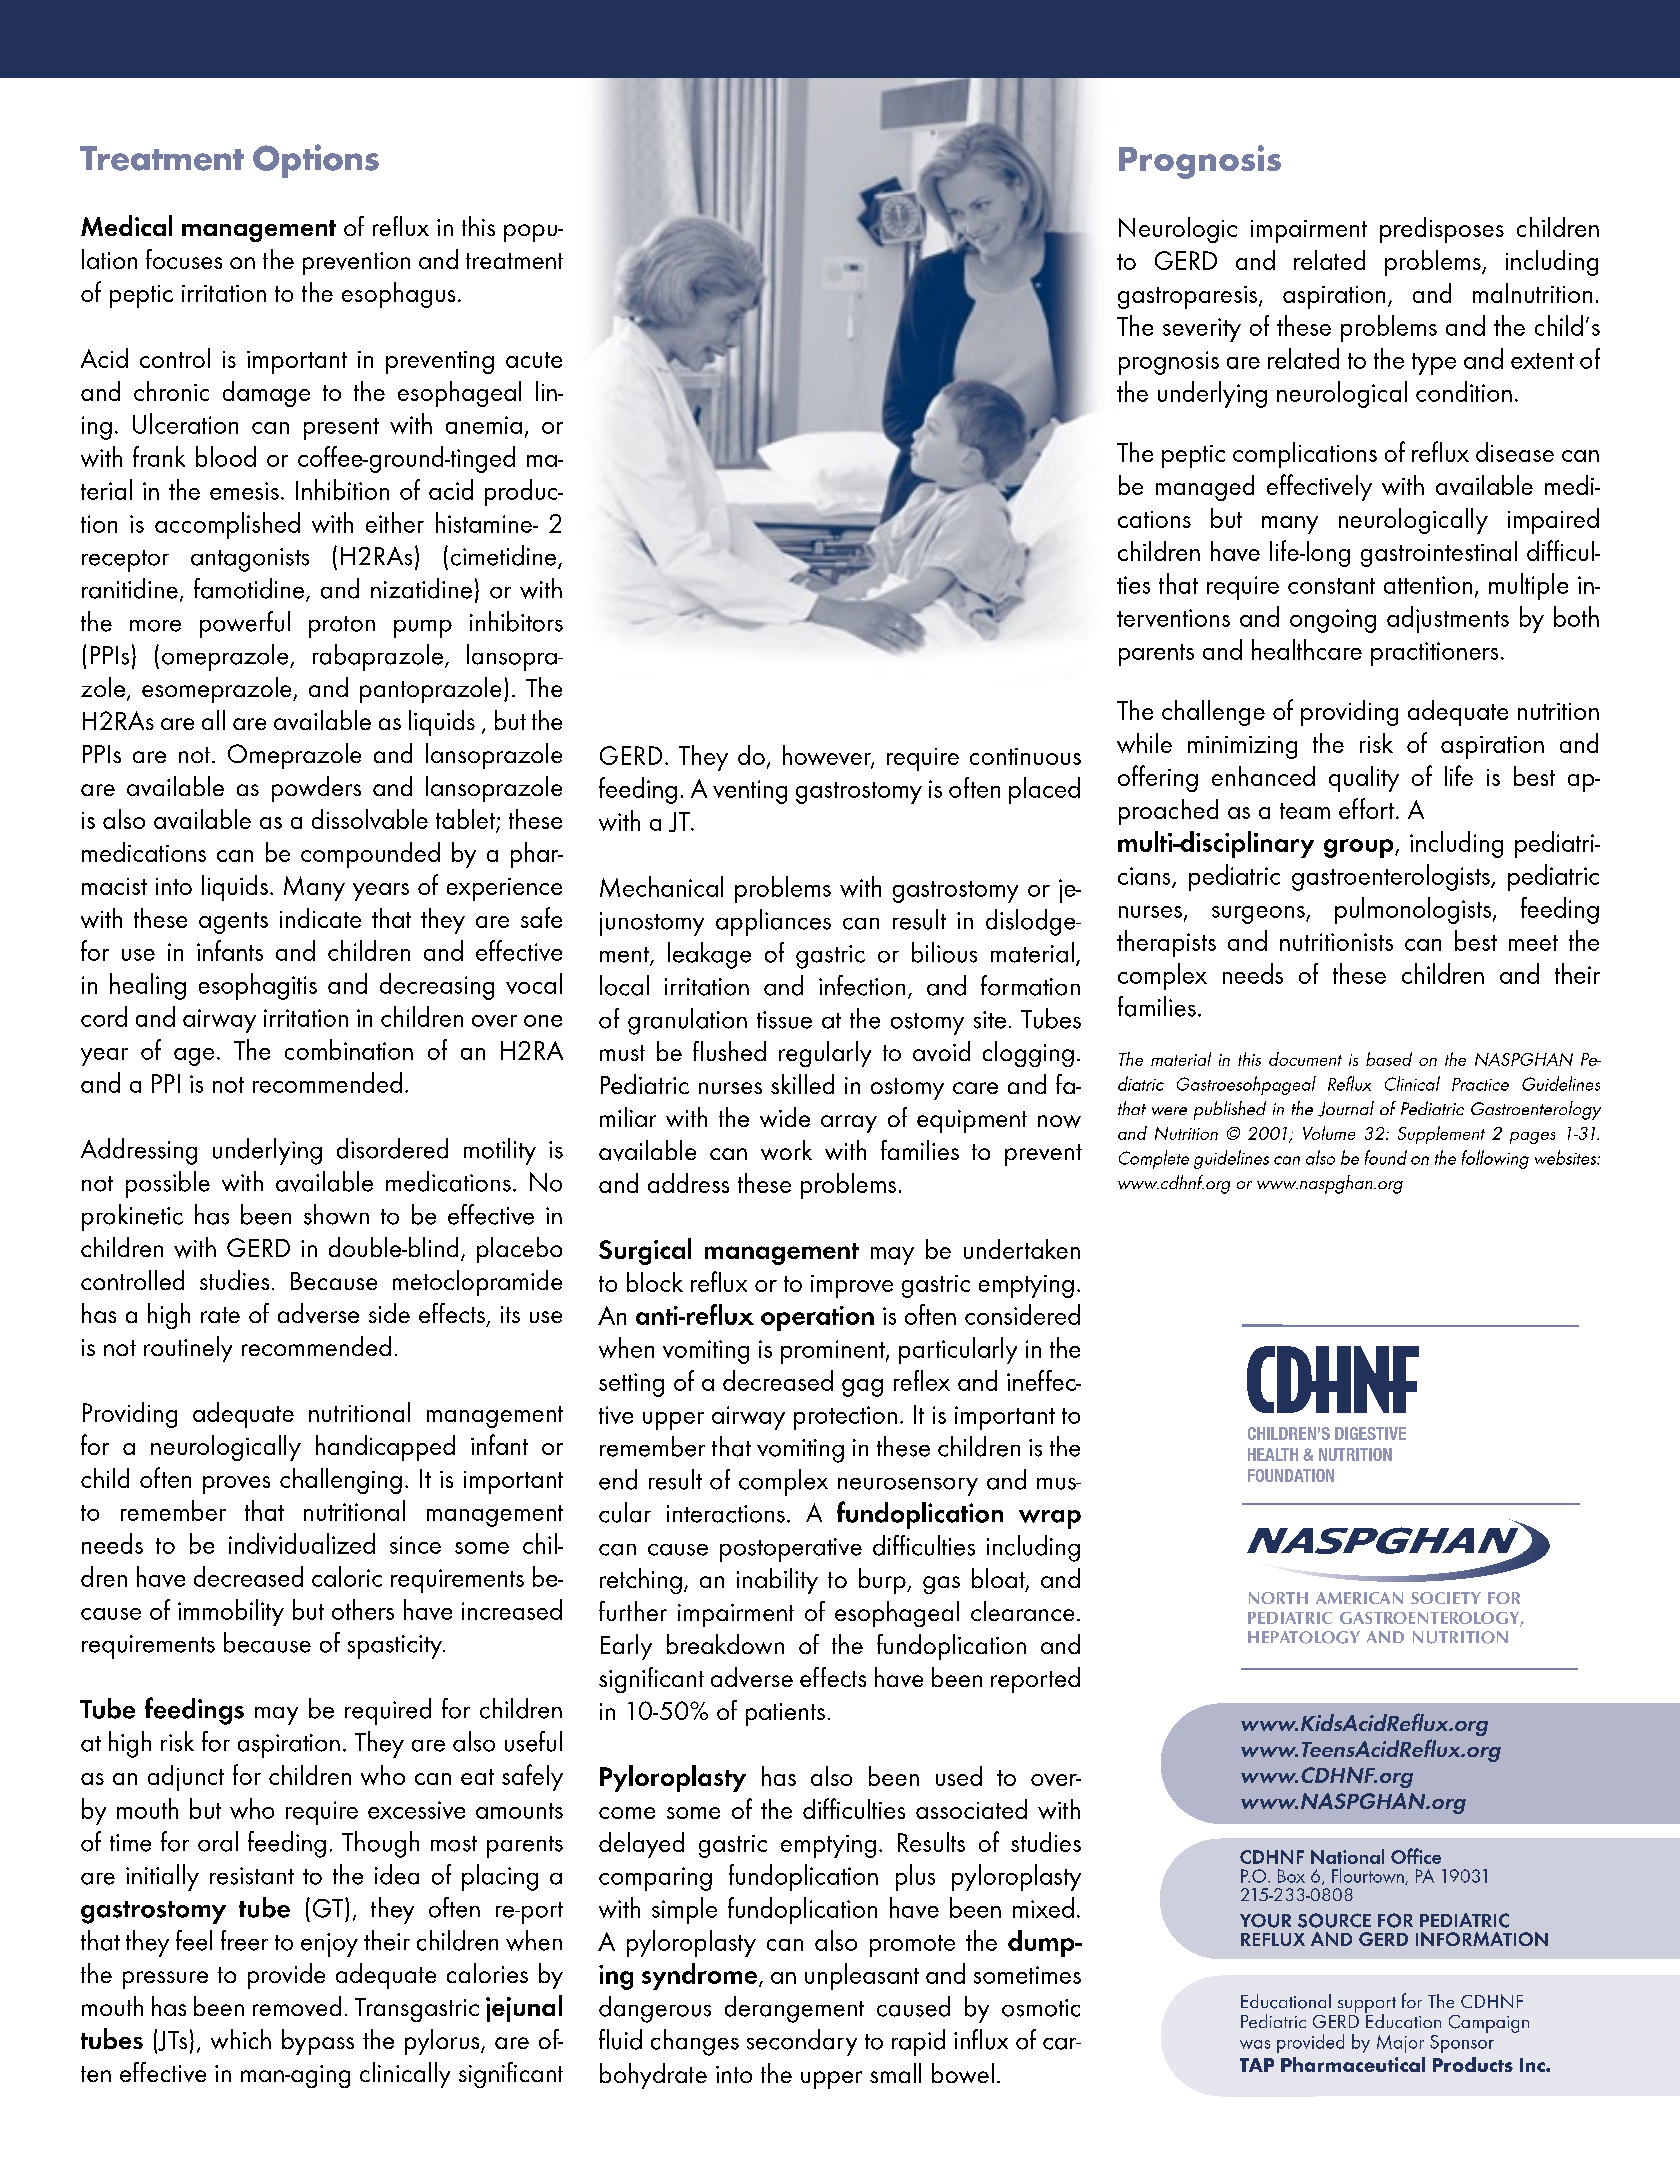 Image resolution: width=1680 pixels, height=2174 pixels. What do you see at coordinates (534, 360) in the screenshot?
I see `acute` at bounding box center [534, 360].
